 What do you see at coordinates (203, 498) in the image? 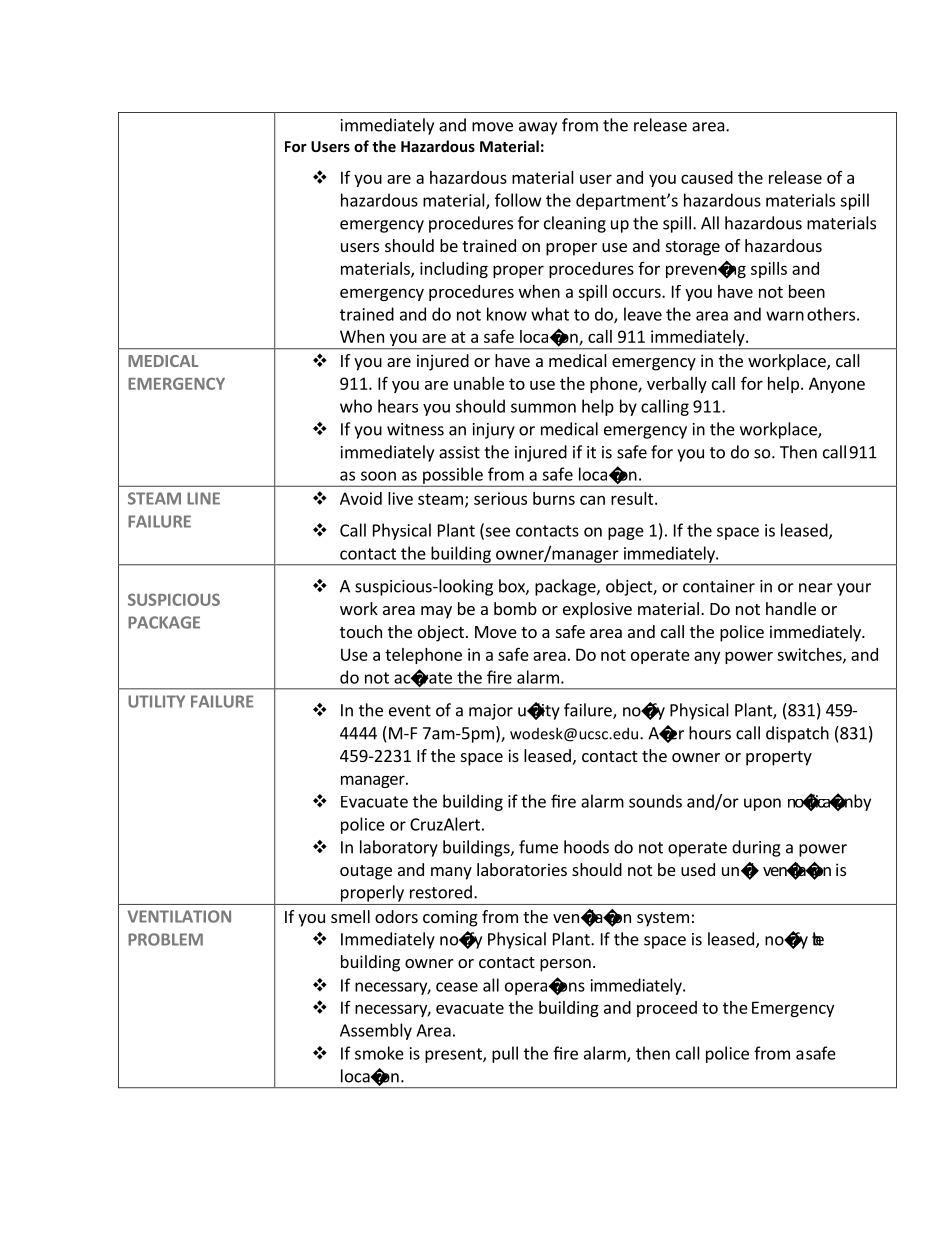
I see `LINE` at bounding box center [203, 498].
